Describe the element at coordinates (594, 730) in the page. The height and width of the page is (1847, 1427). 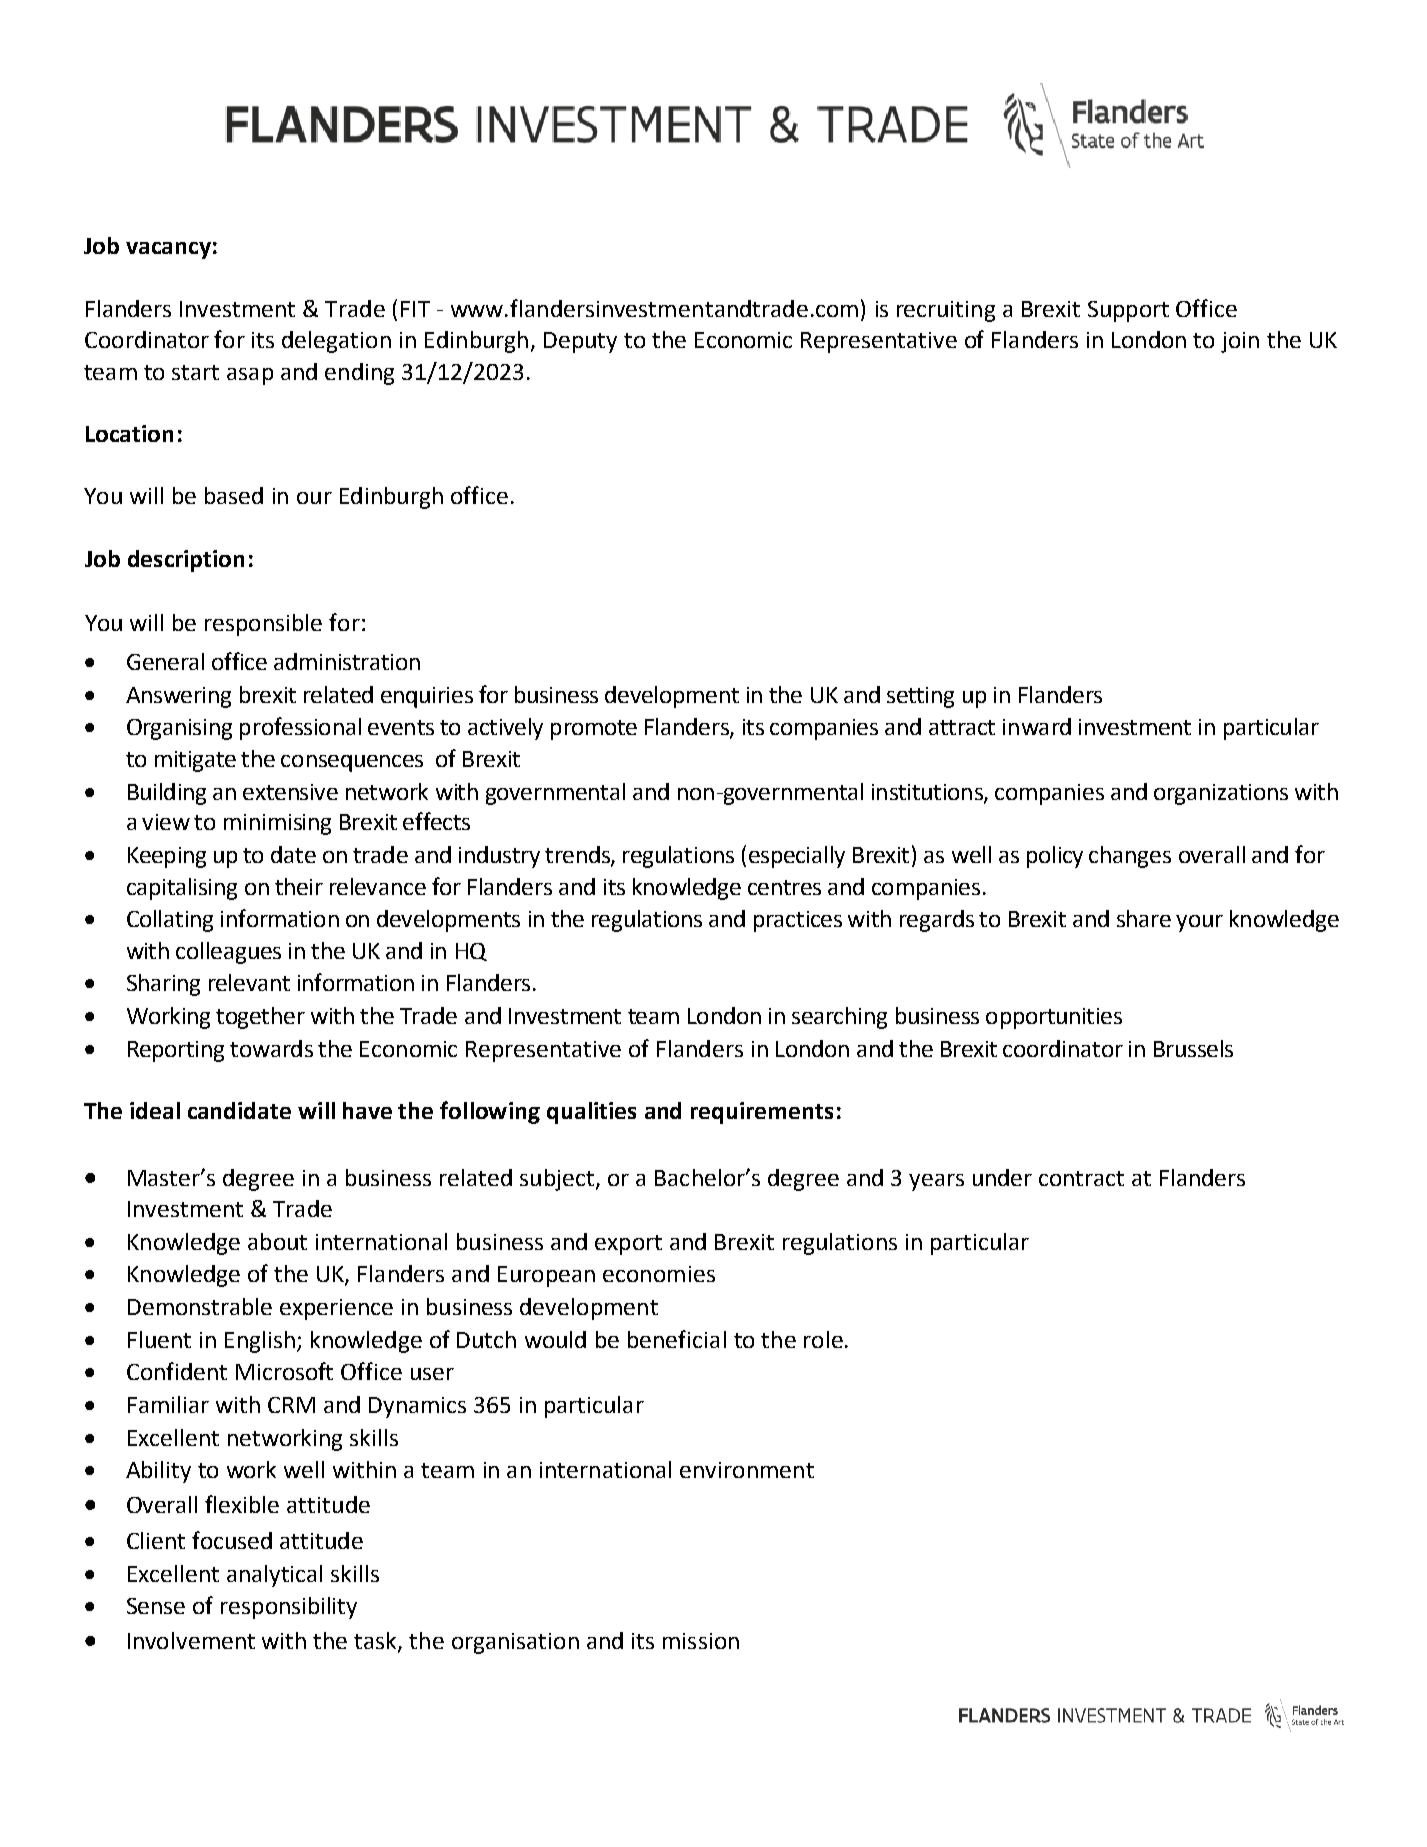
I see `promote` at that location.
